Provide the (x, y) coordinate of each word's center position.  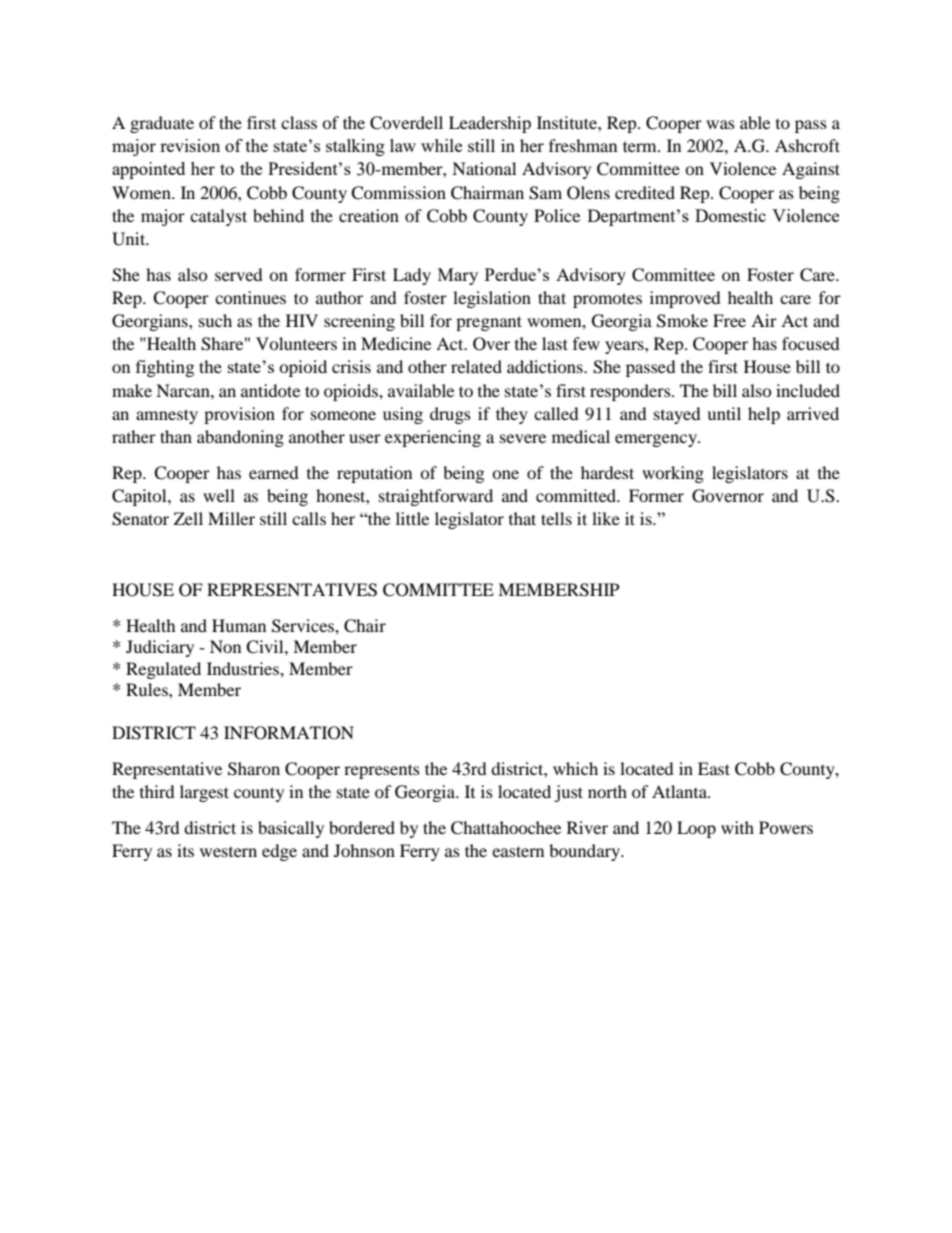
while (441, 145)
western (228, 852)
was (720, 124)
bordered (362, 827)
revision (190, 145)
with (737, 827)
